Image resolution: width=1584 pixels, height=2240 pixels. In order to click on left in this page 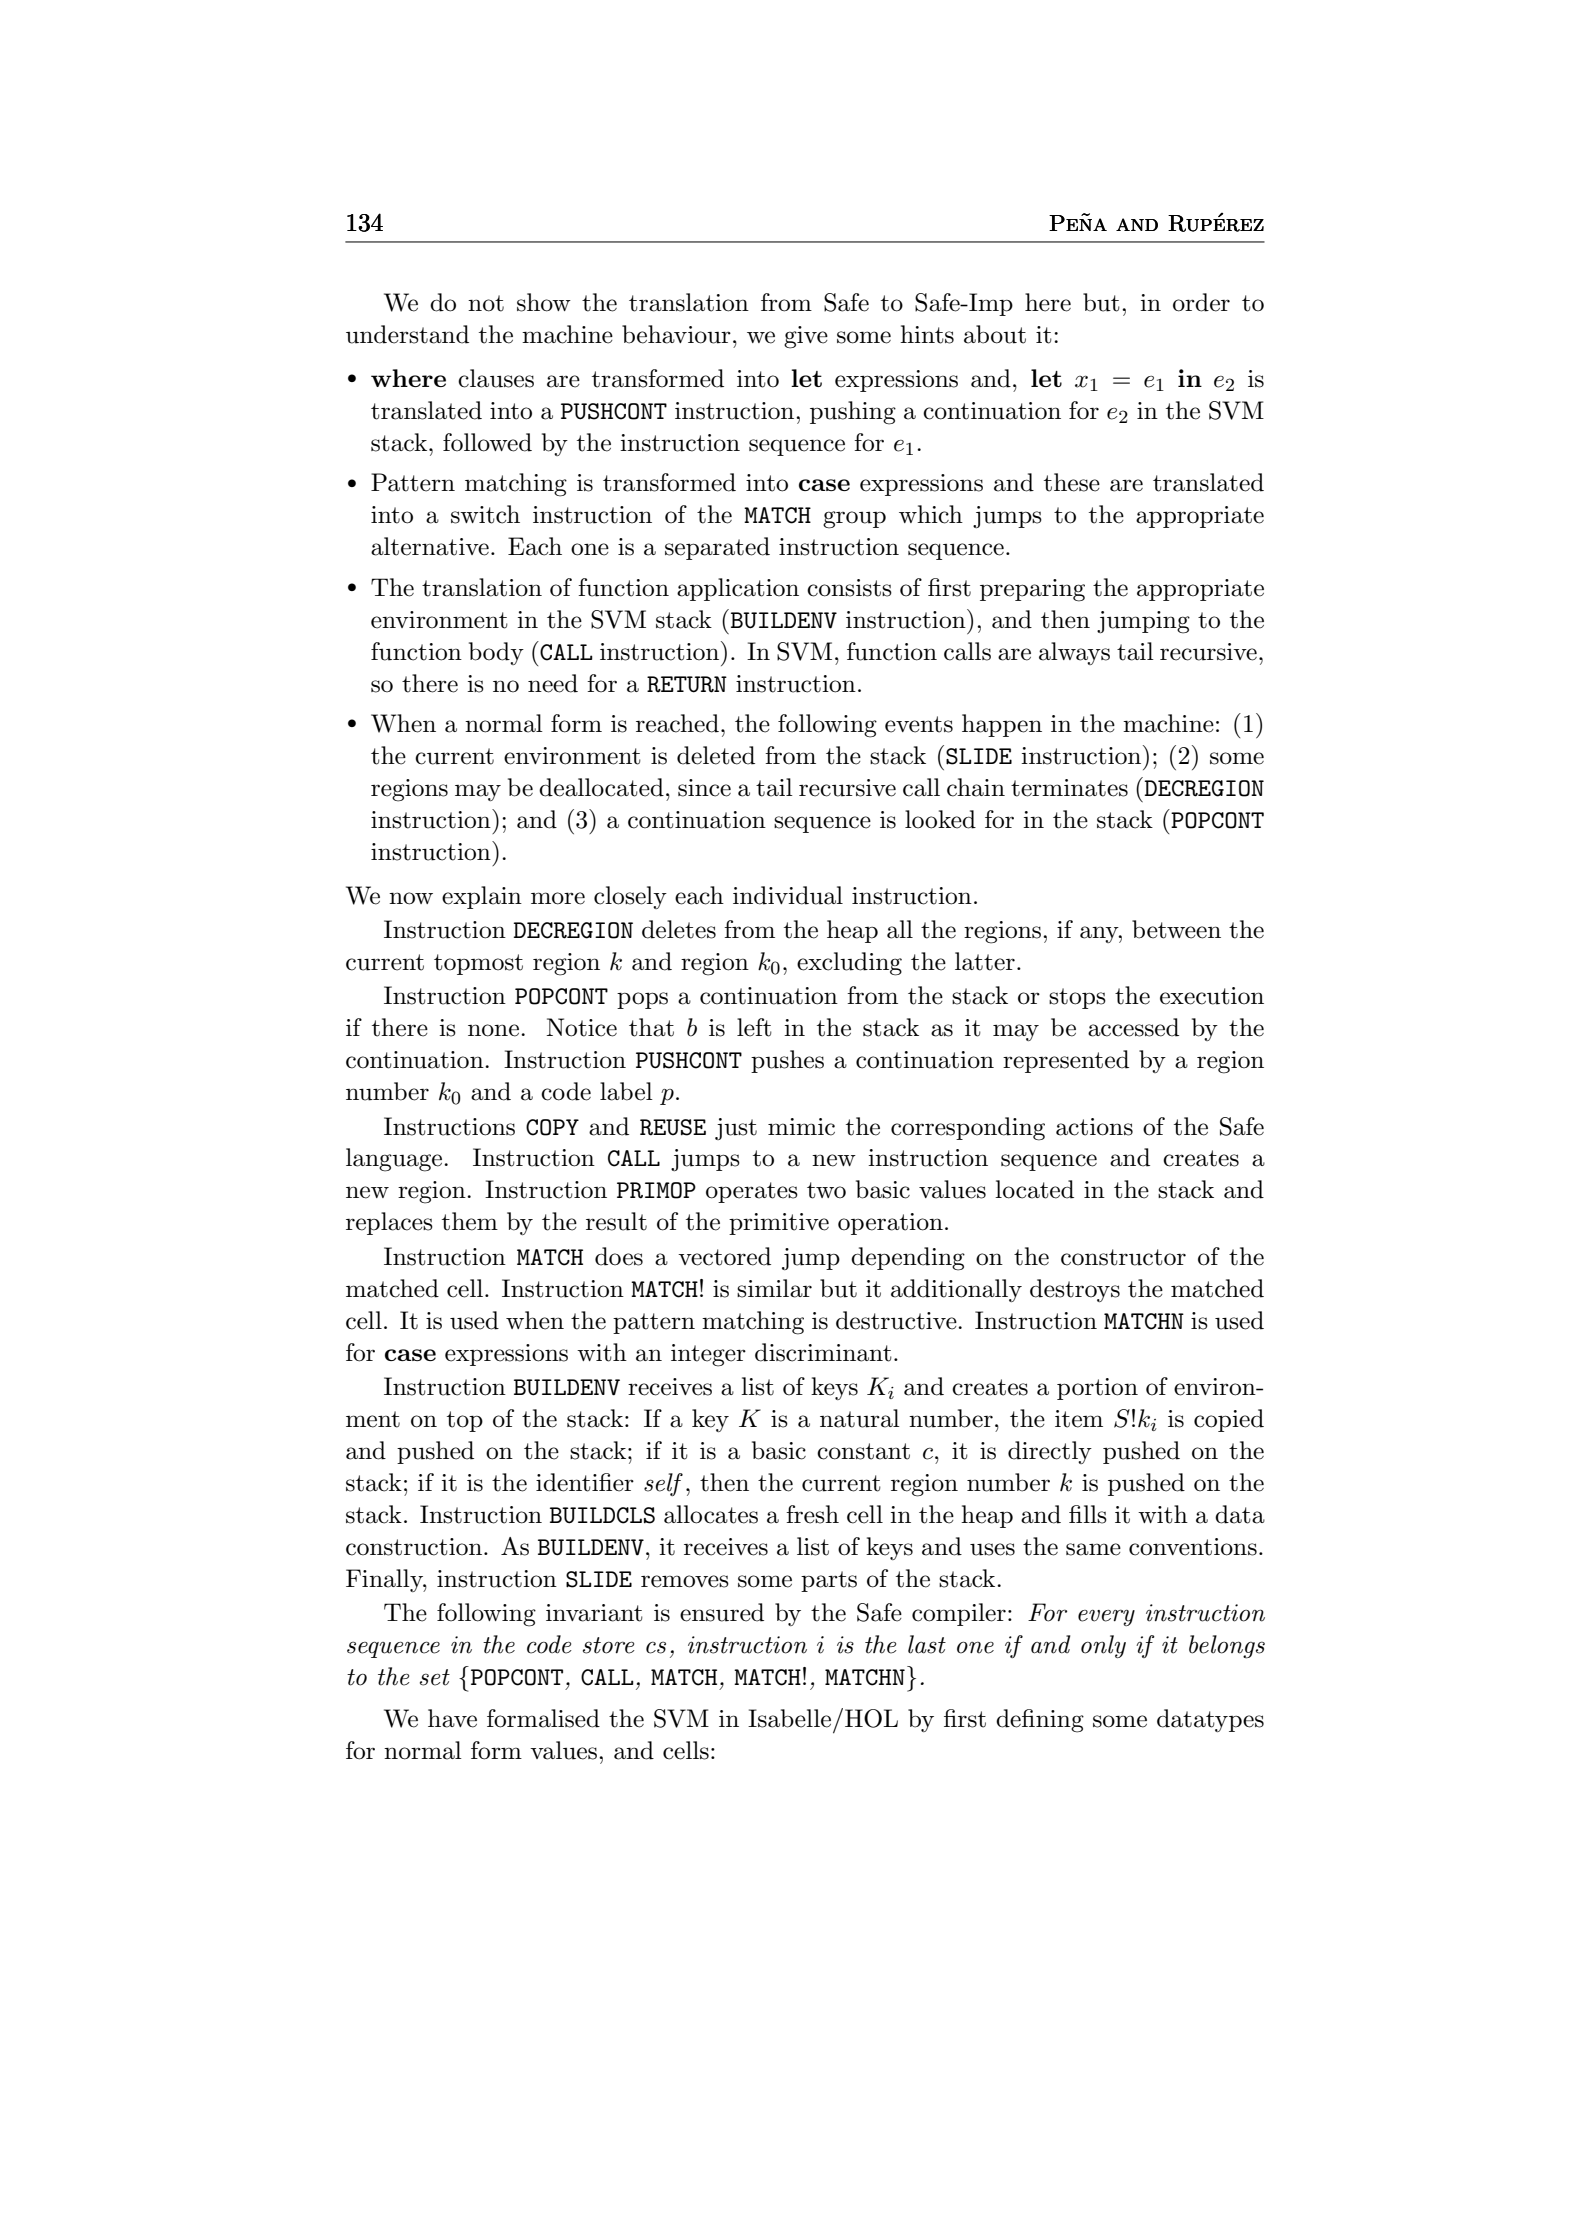, I will do `click(754, 1027)`.
